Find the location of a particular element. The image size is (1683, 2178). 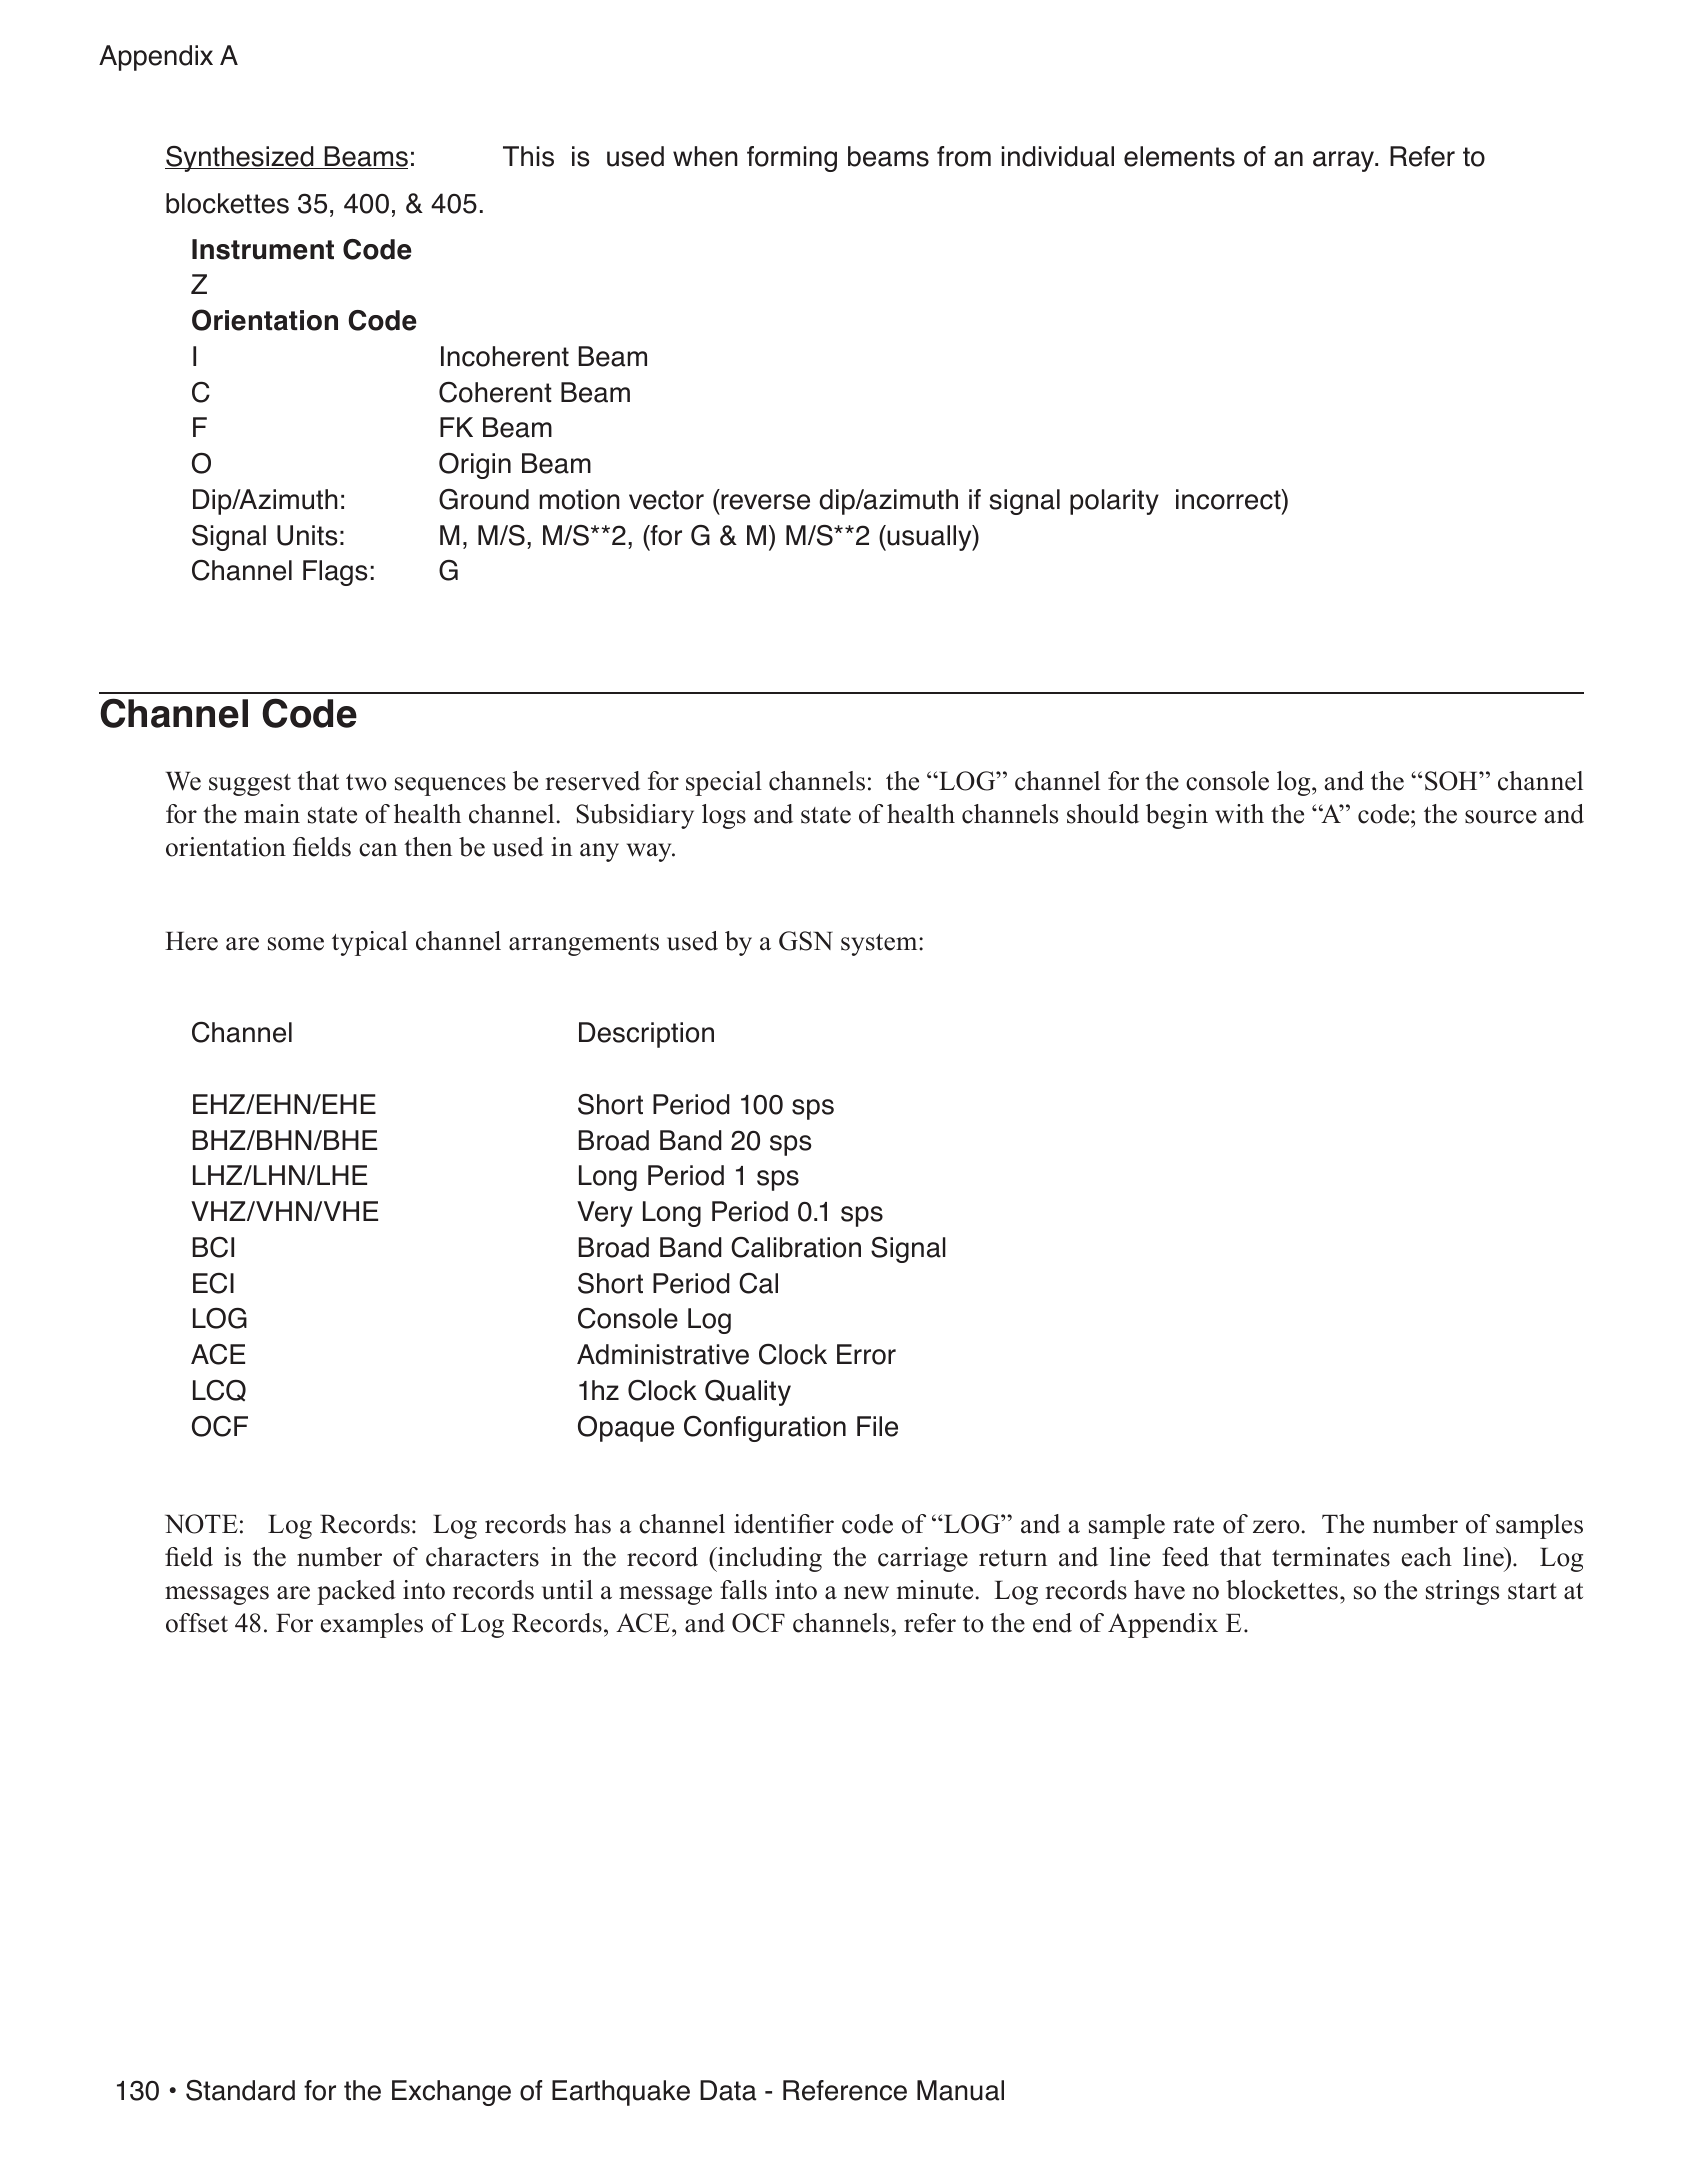

array is located at coordinates (1345, 161).
